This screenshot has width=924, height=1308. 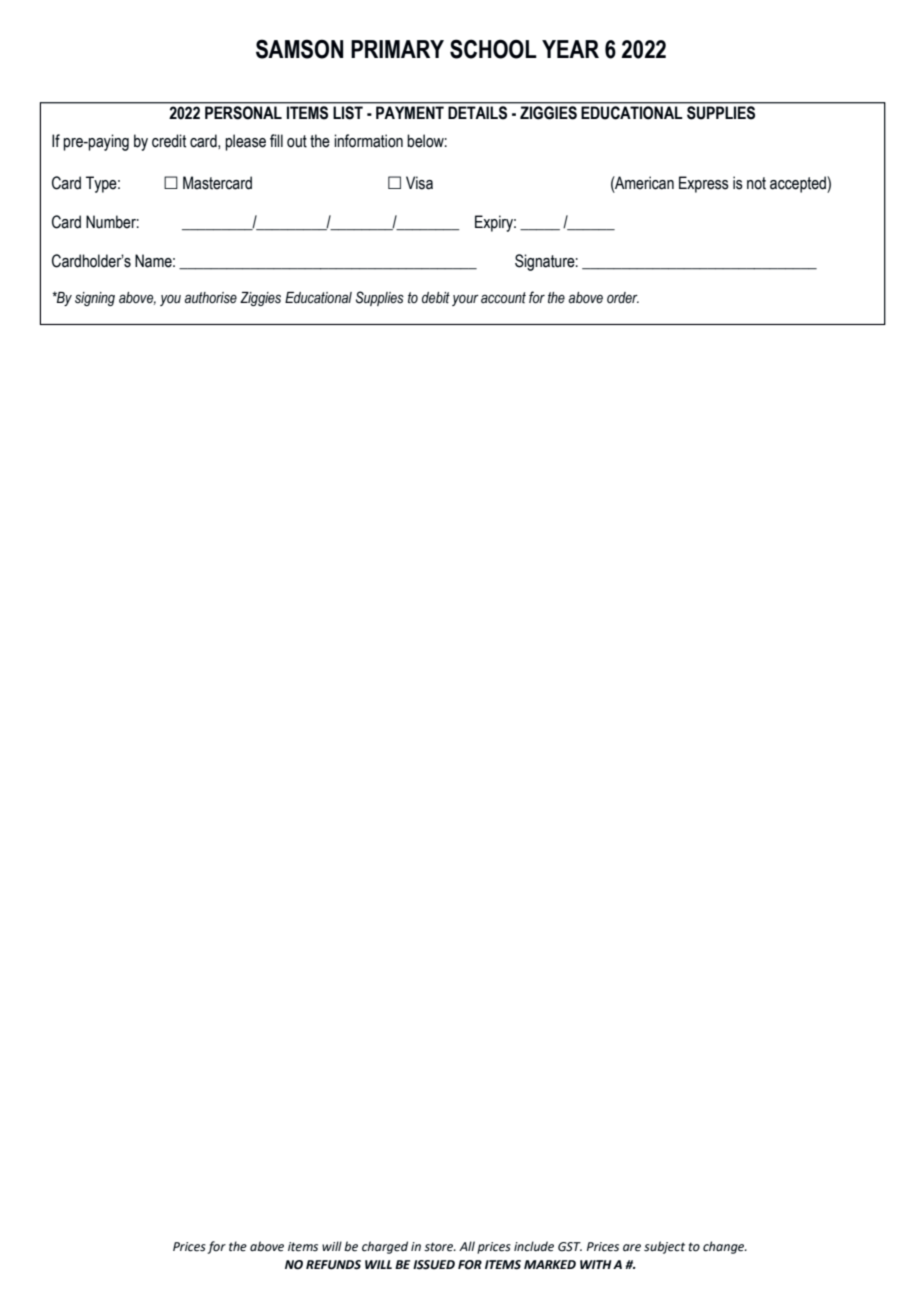 I want to click on PAYMENT, so click(x=410, y=112).
